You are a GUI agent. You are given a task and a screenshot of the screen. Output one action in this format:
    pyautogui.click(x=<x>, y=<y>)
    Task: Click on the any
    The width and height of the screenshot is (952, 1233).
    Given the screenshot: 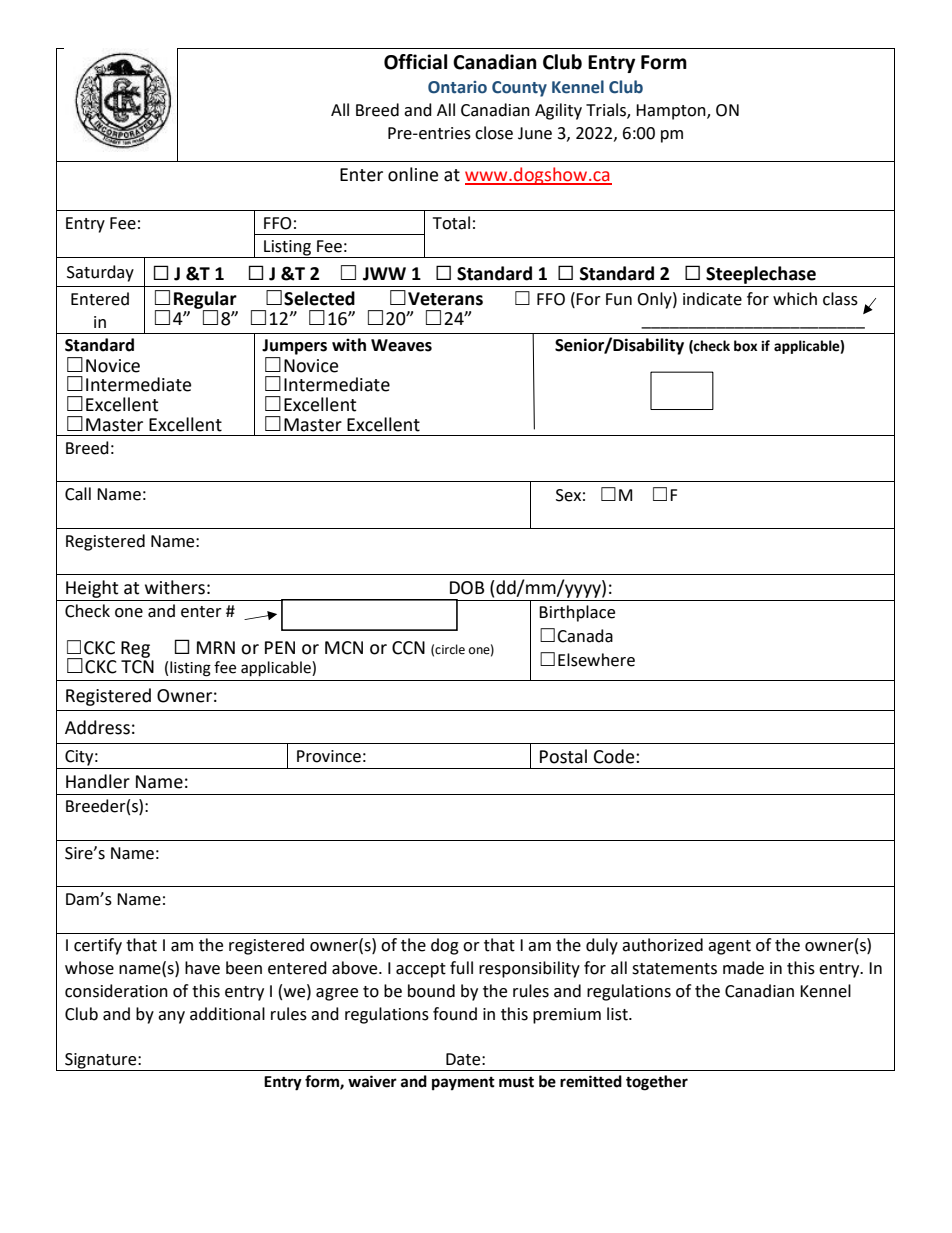 What is the action you would take?
    pyautogui.click(x=171, y=1017)
